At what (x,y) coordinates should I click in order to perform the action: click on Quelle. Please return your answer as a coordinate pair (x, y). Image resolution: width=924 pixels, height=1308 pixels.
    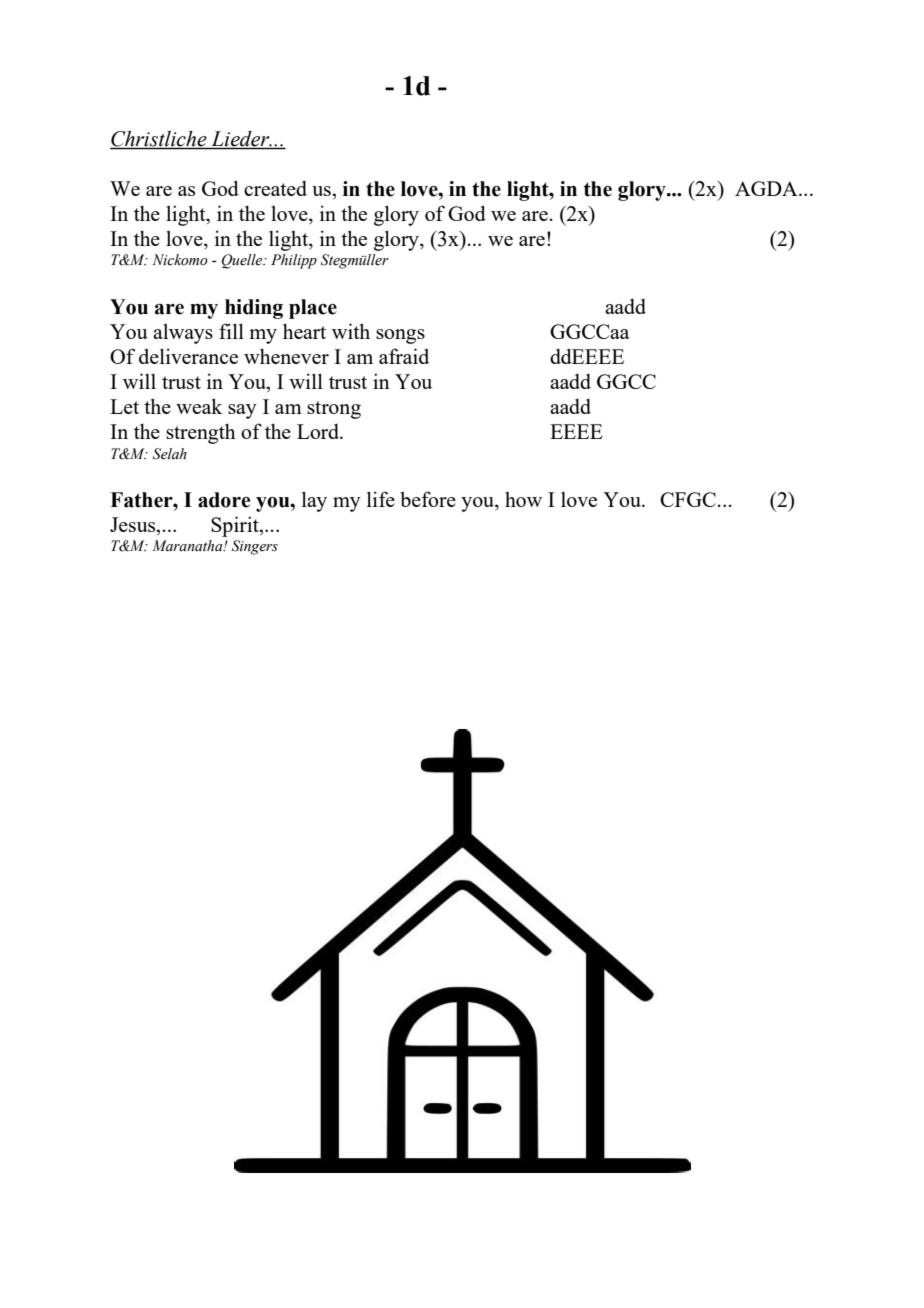
    Looking at the image, I should click on (243, 261).
